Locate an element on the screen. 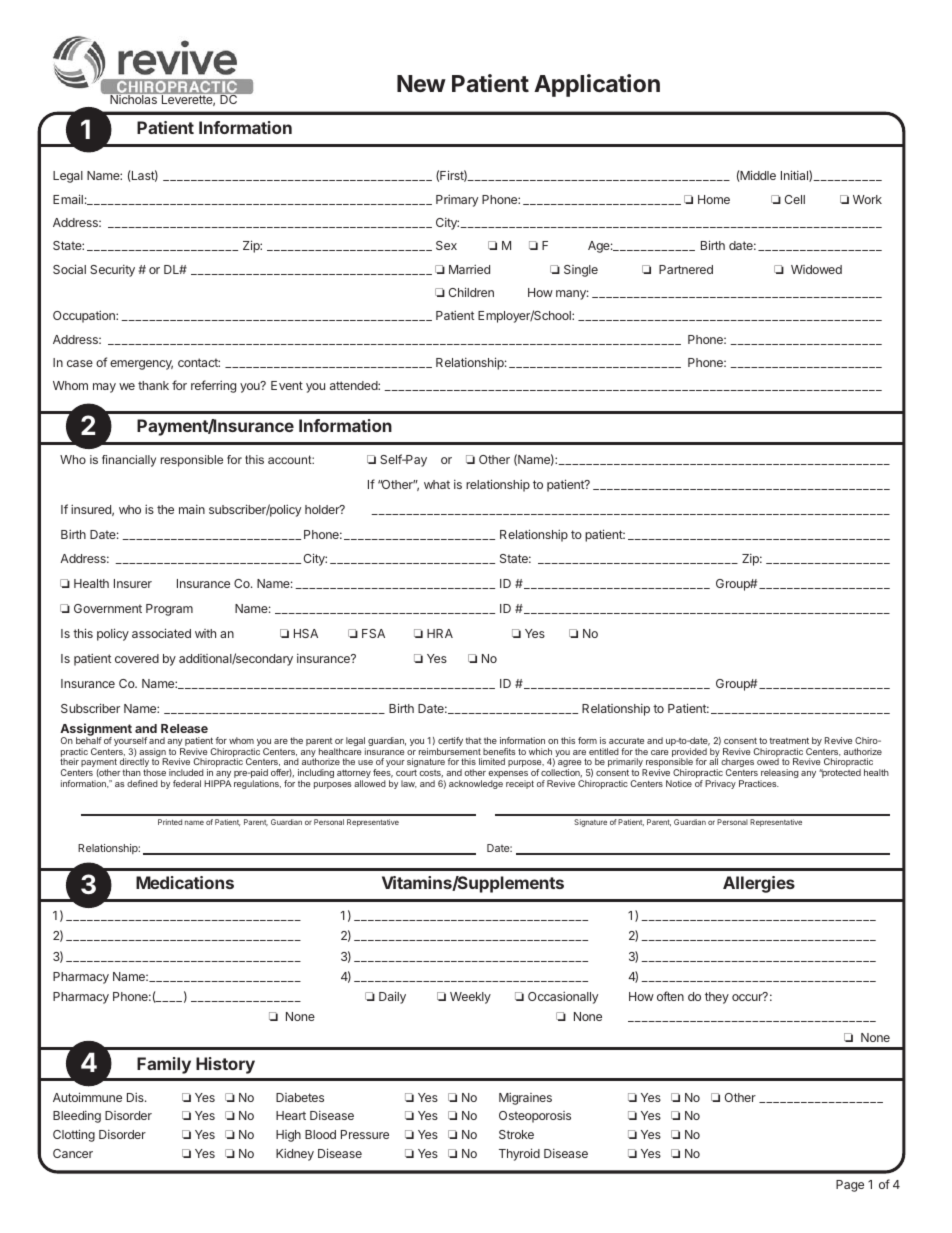 The width and height of the screenshot is (952, 1233). releasing is located at coordinates (779, 775).
